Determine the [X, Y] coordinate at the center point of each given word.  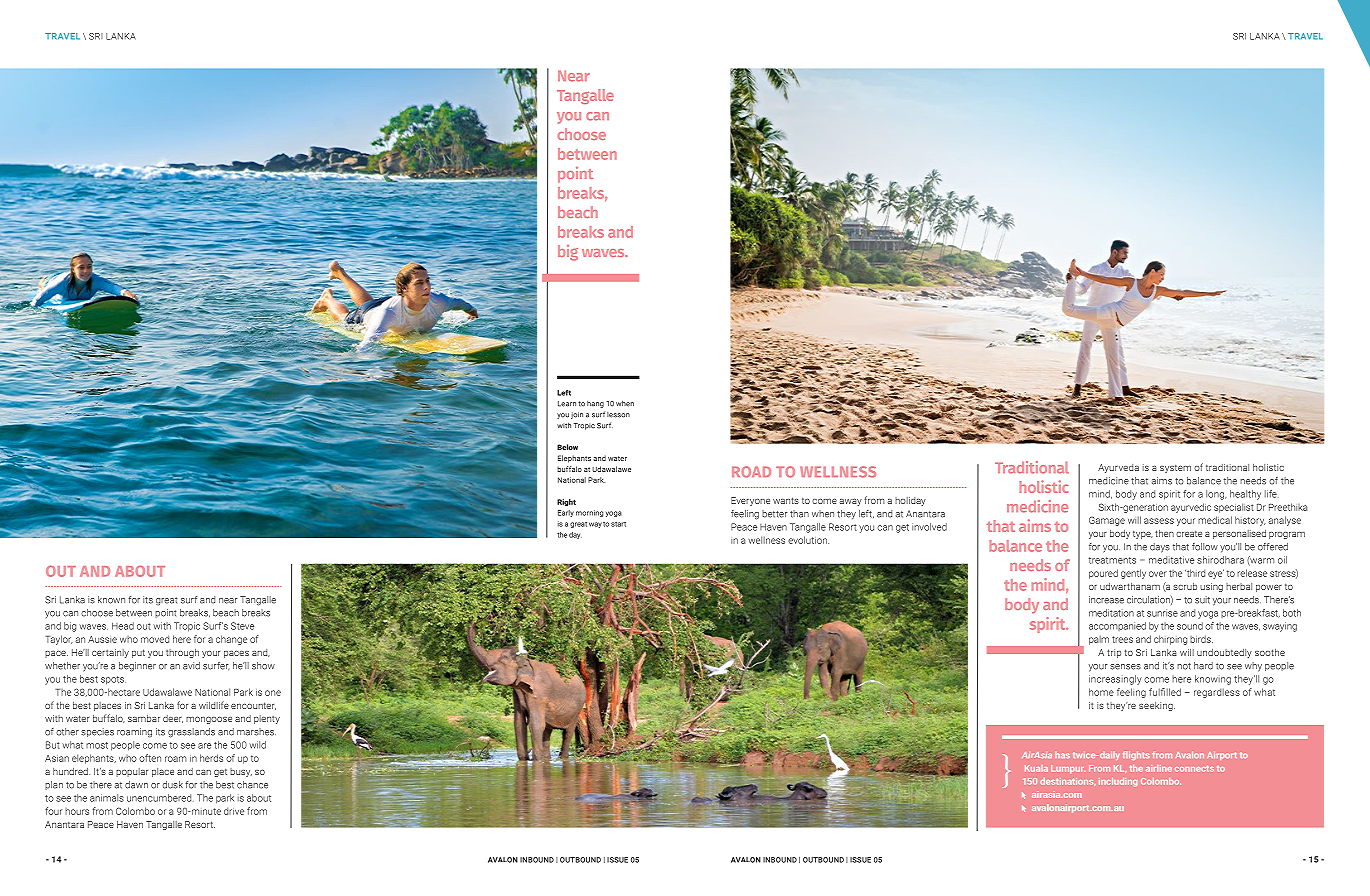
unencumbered [160, 798]
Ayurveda [1118, 468]
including [1118, 782]
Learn [567, 404]
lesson [618, 415]
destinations [1067, 782]
